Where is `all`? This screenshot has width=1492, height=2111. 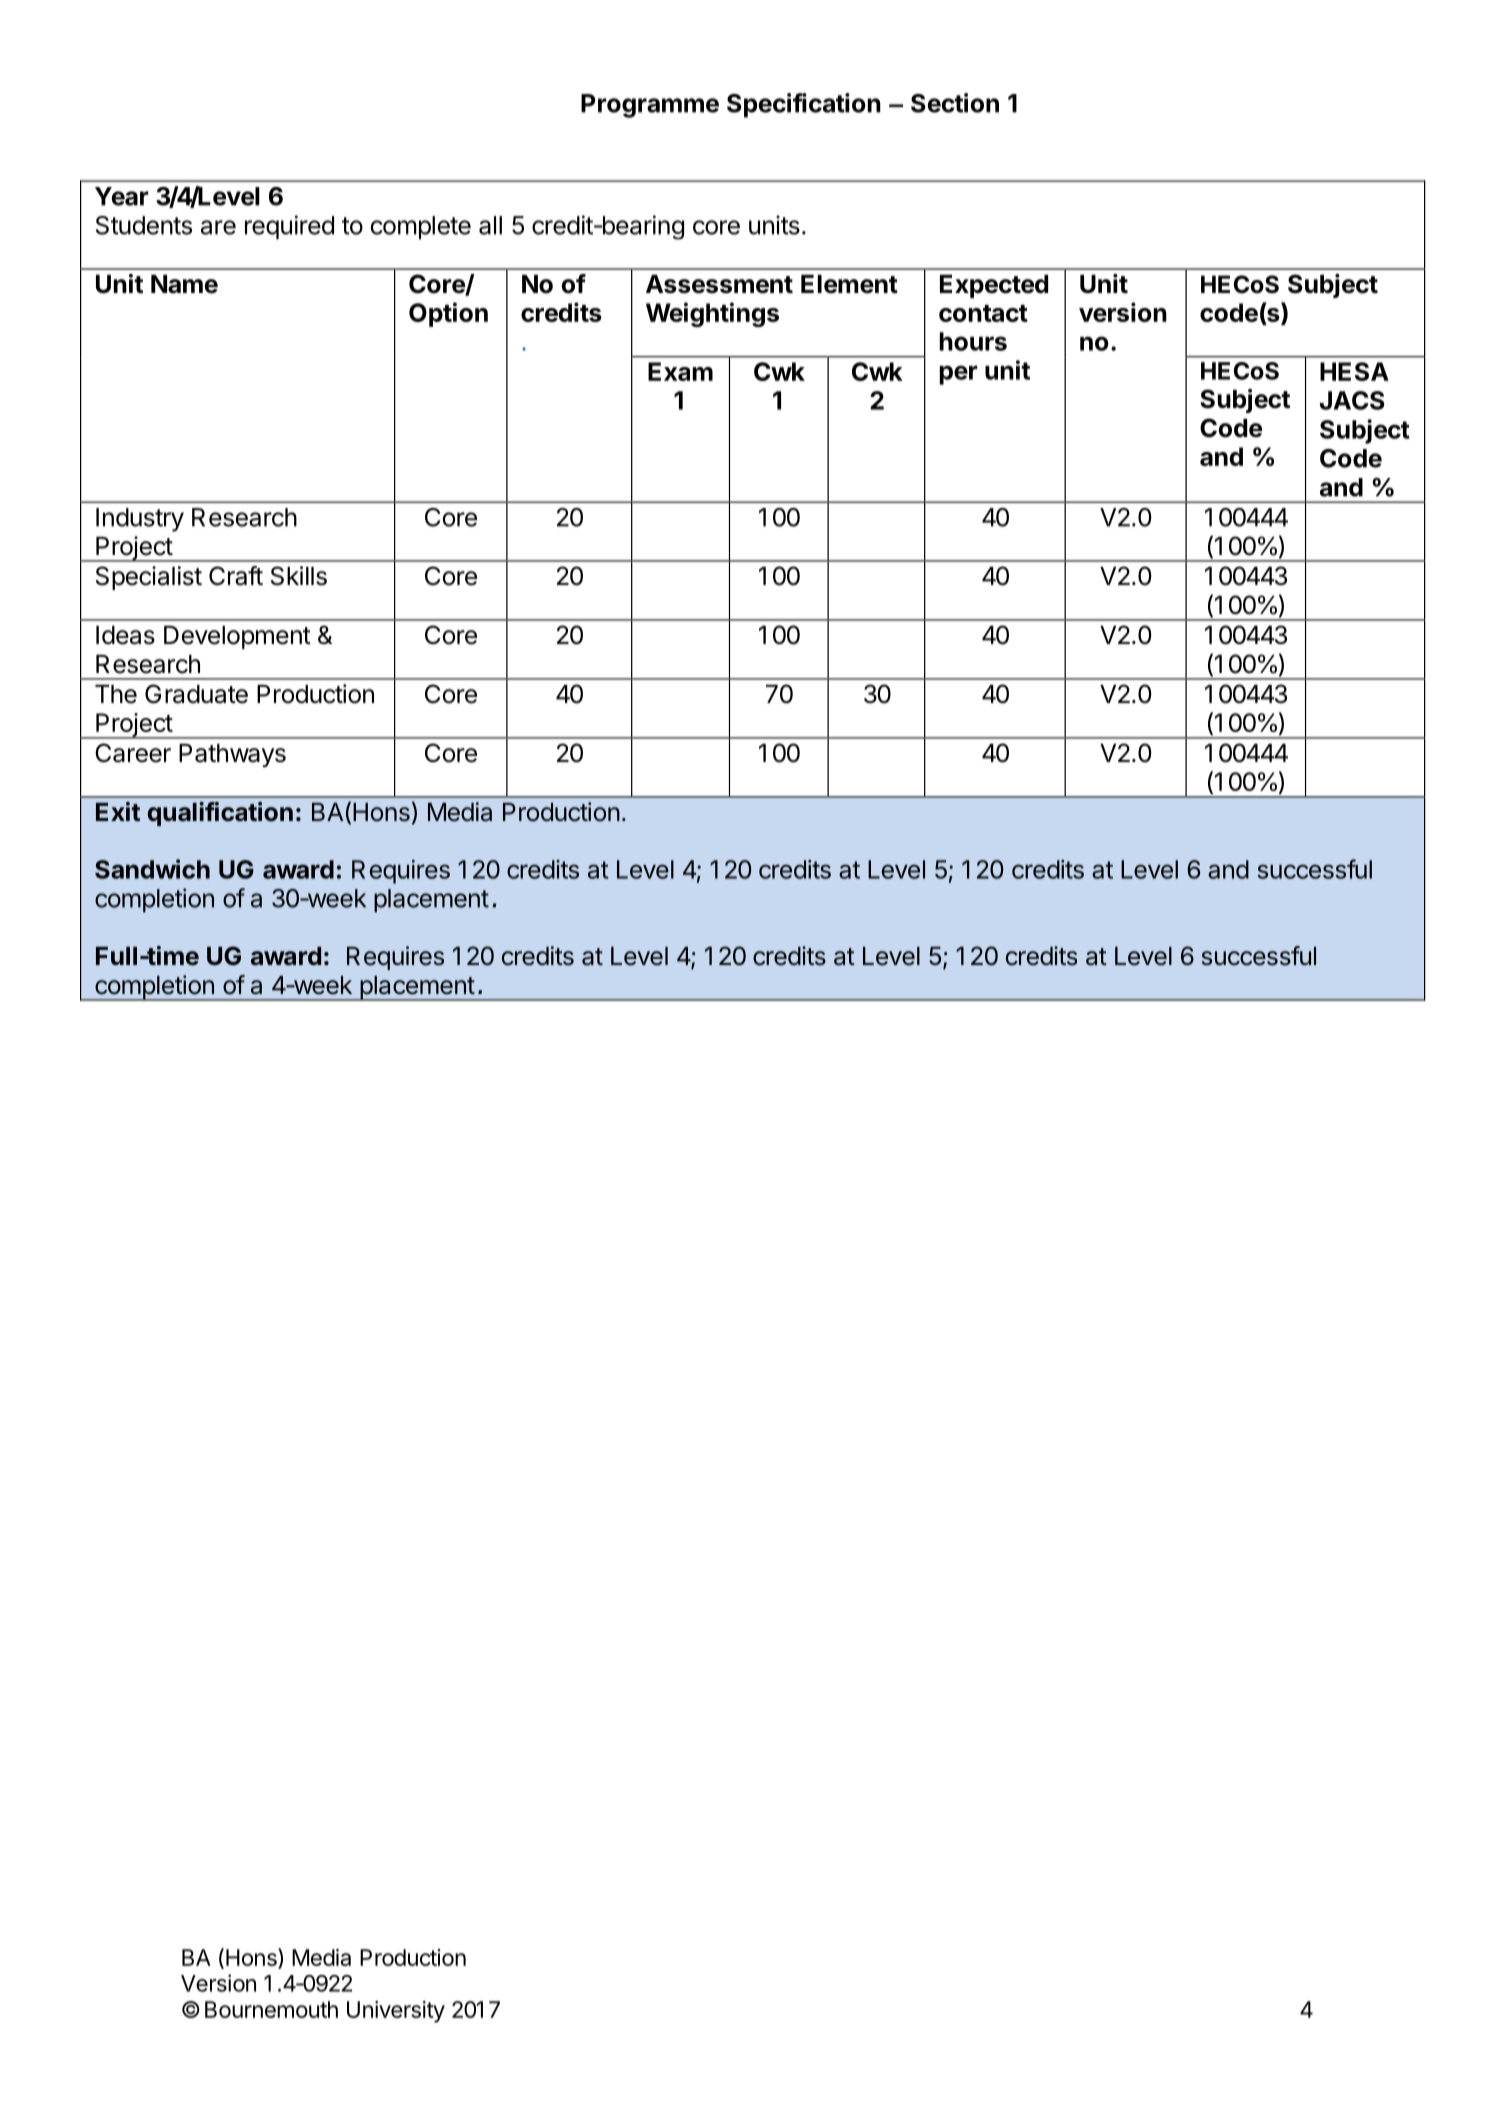 all is located at coordinates (490, 225).
